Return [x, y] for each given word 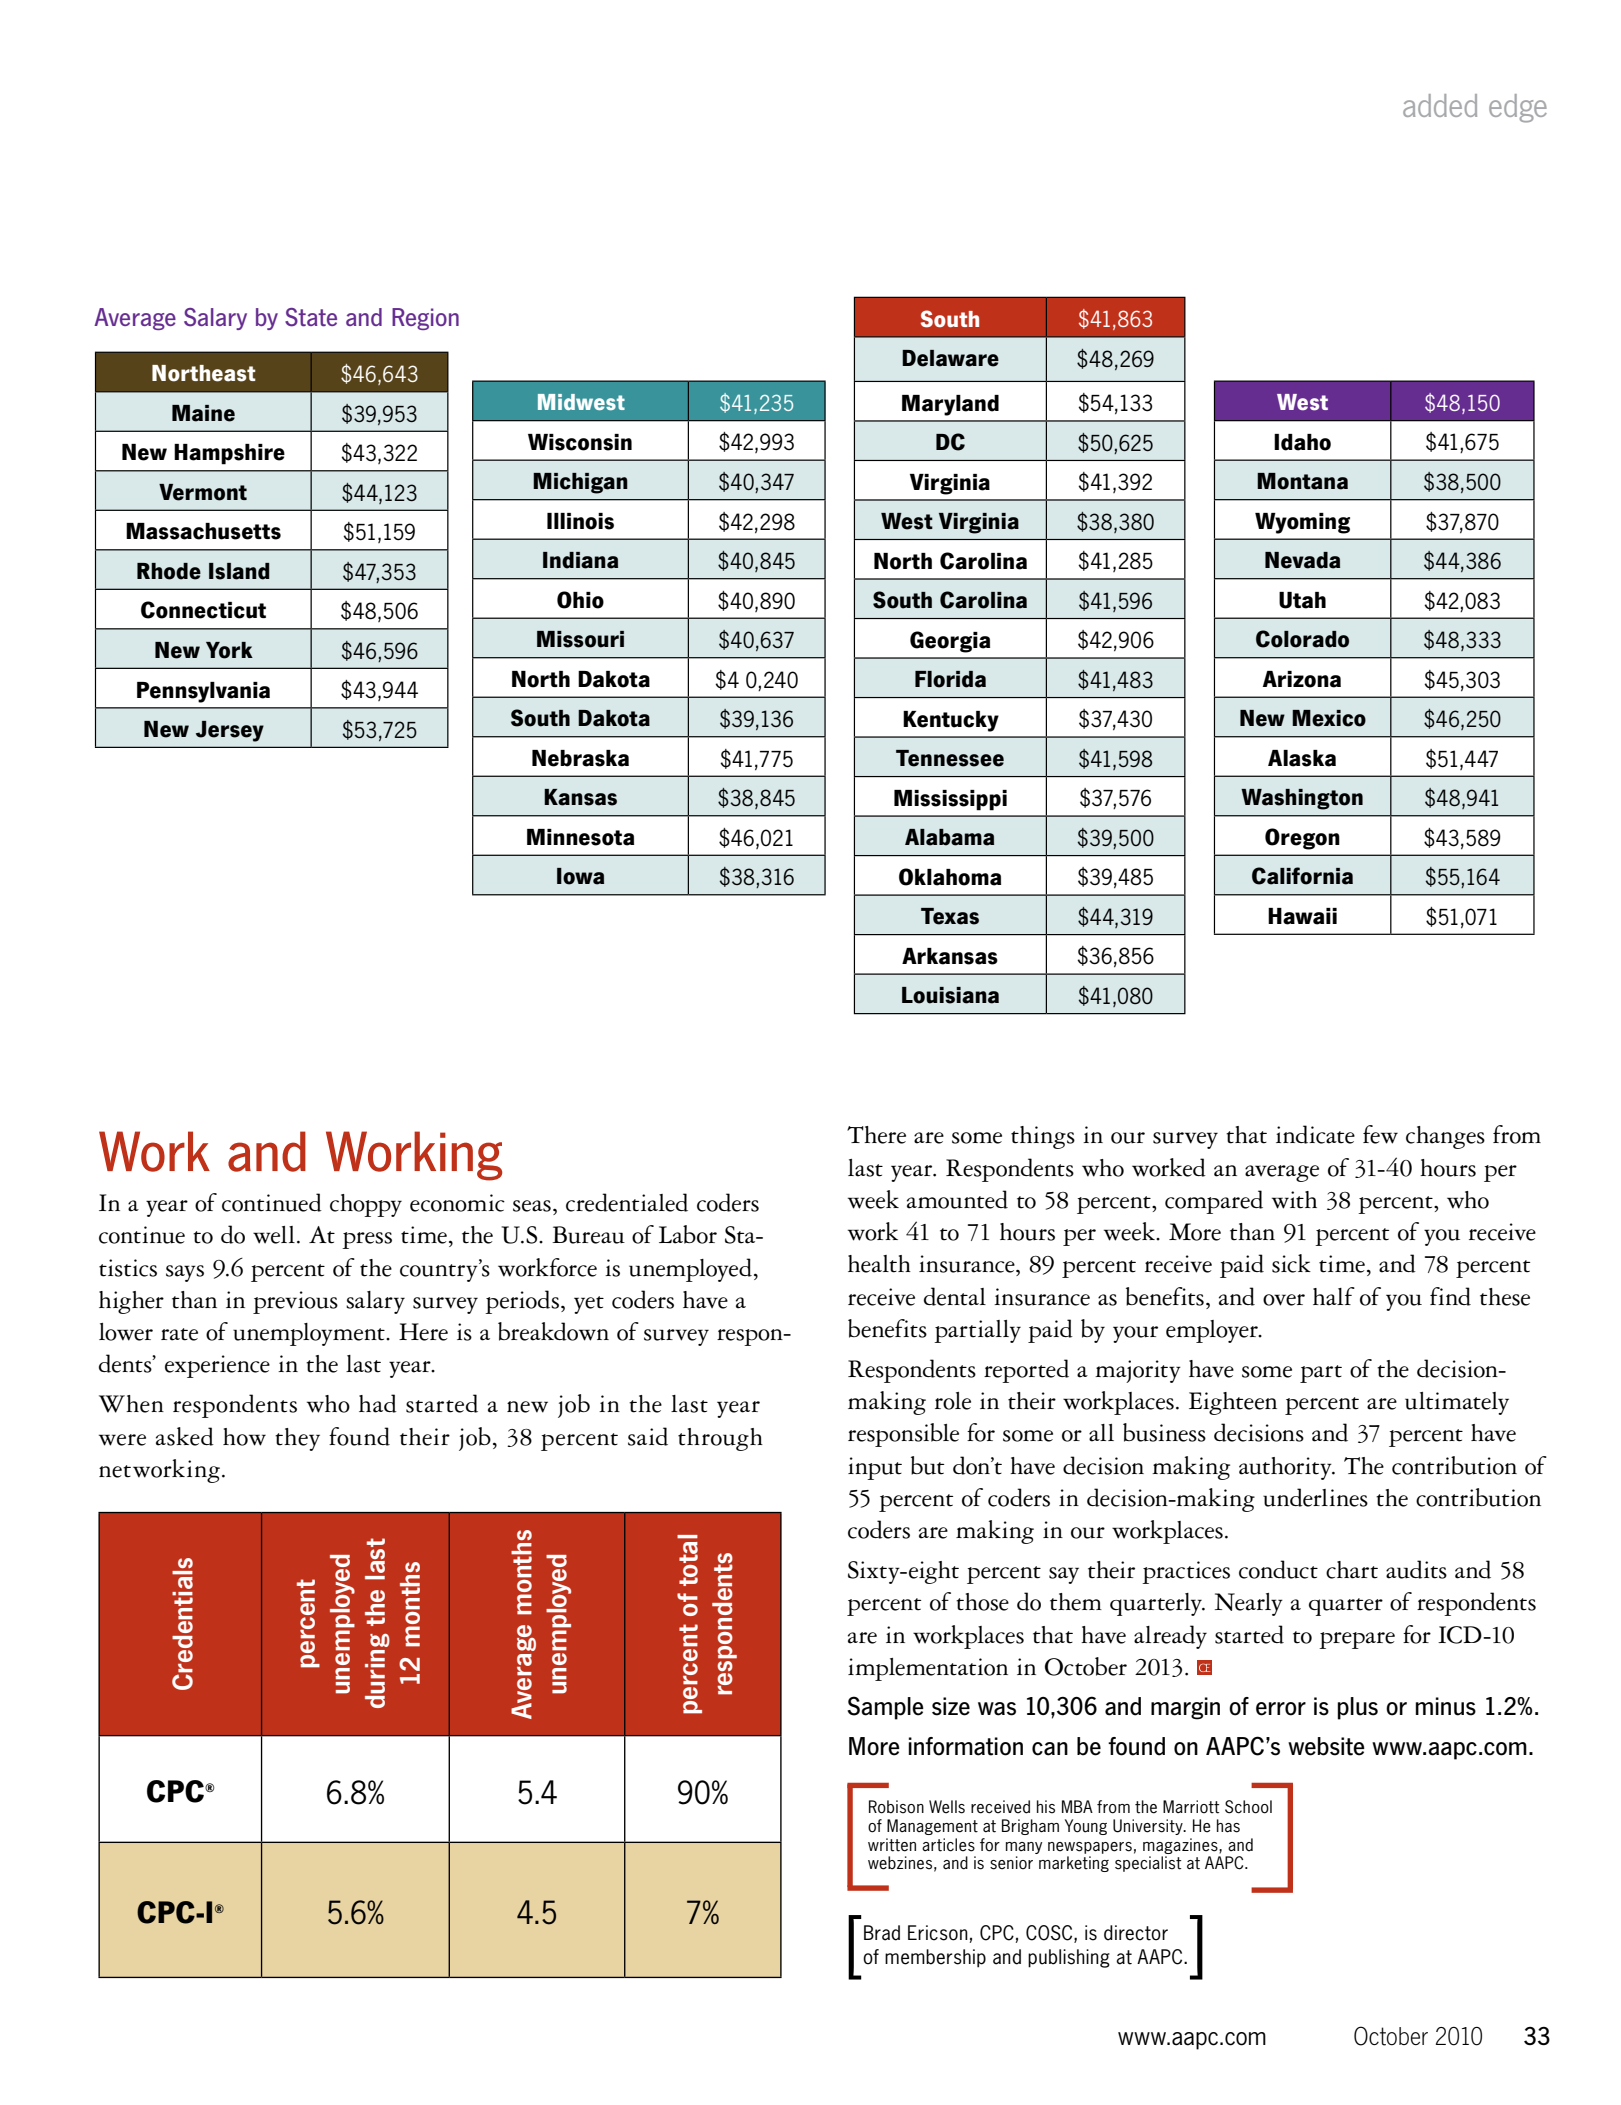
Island [239, 571]
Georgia [950, 642]
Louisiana [950, 995]
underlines [1315, 1497]
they [297, 1439]
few [1380, 1134]
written [892, 1845]
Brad [882, 1933]
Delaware [950, 358]
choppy [366, 1205]
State [311, 317]
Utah [1302, 600]
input [875, 1468]
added [1440, 105]
